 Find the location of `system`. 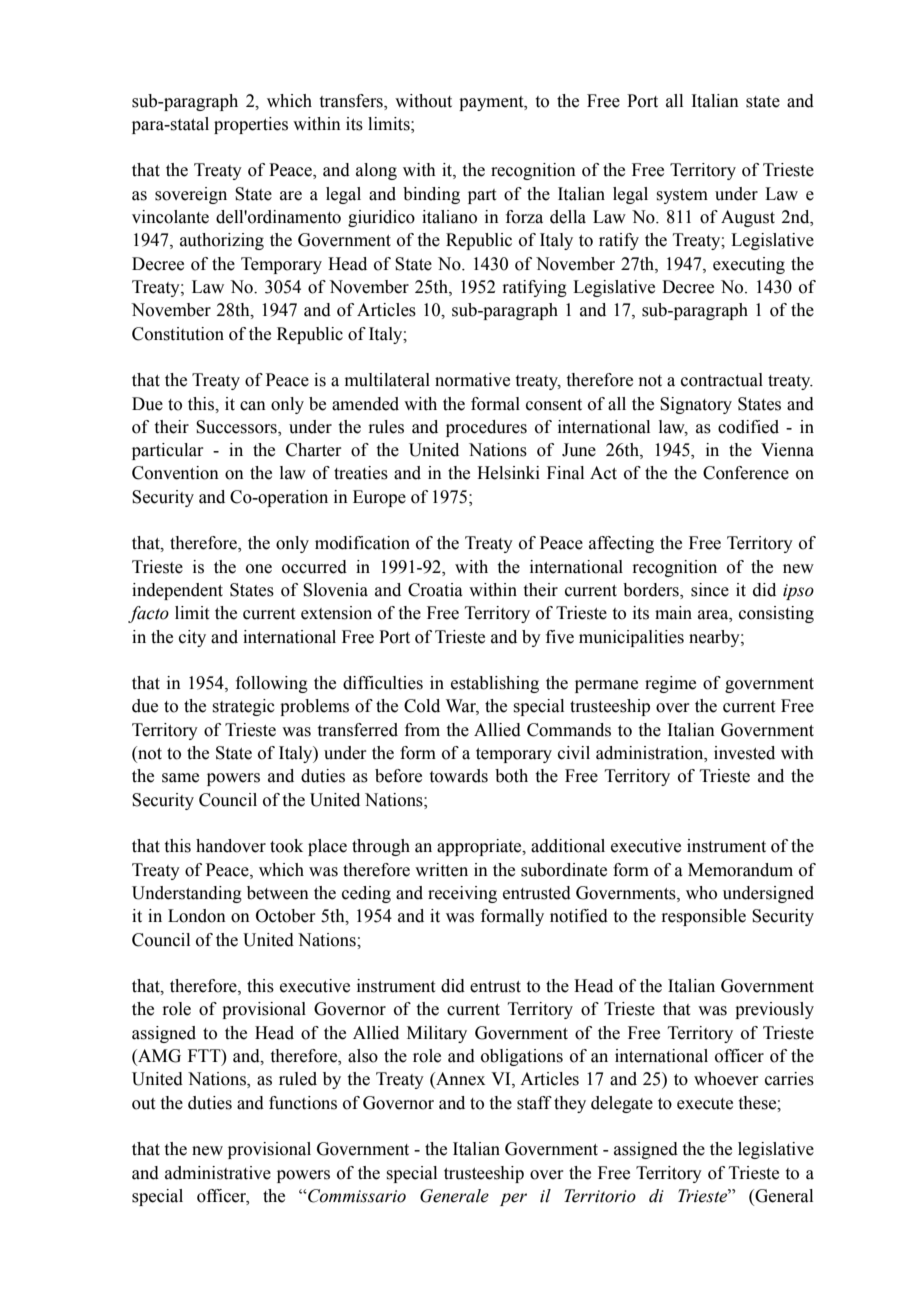

system is located at coordinates (682, 196).
